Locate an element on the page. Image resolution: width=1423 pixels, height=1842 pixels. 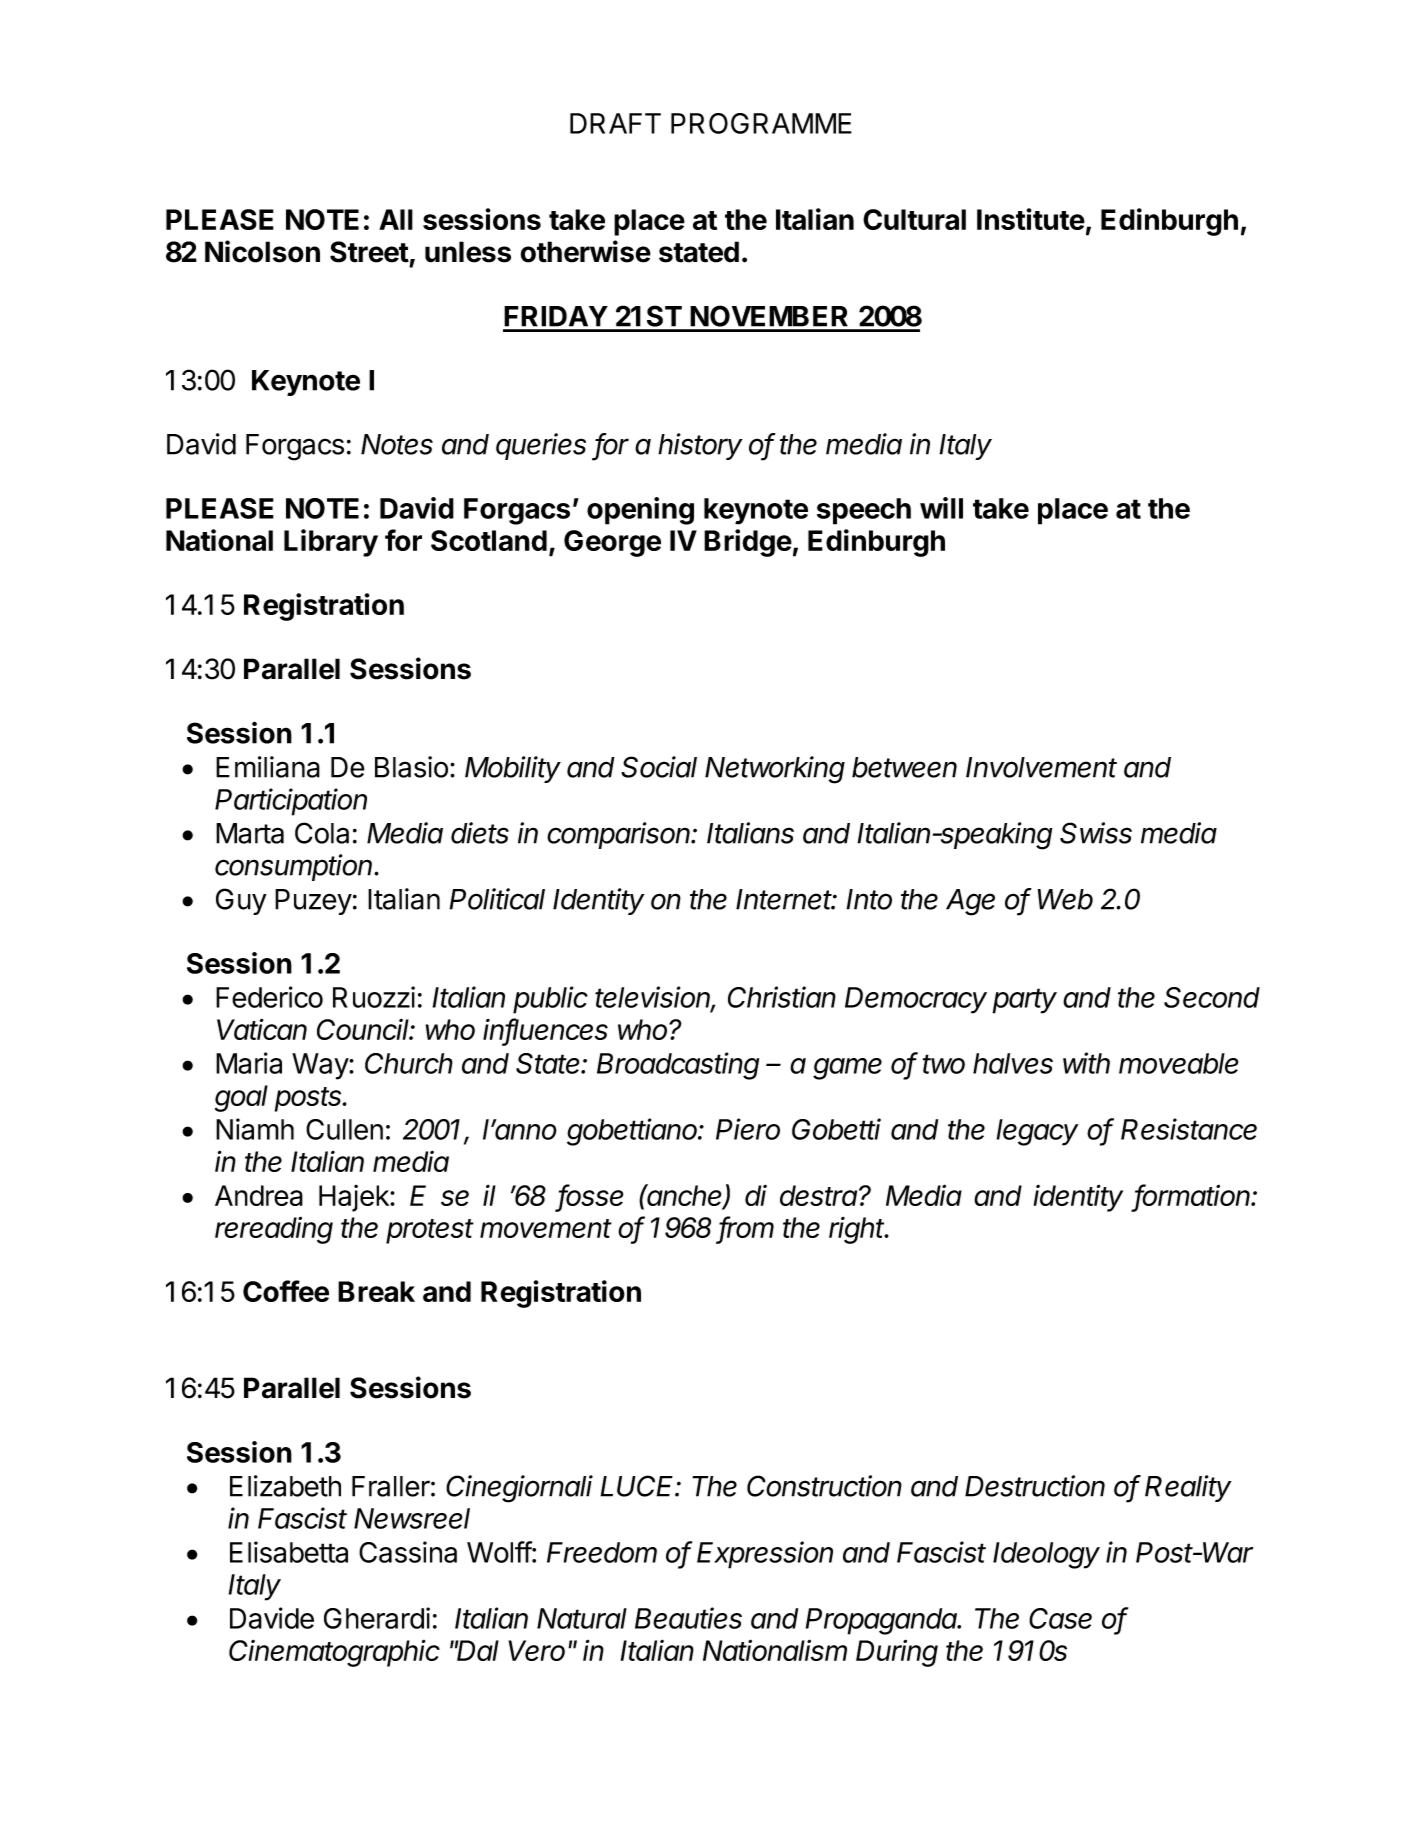
Beauties is located at coordinates (688, 1618).
